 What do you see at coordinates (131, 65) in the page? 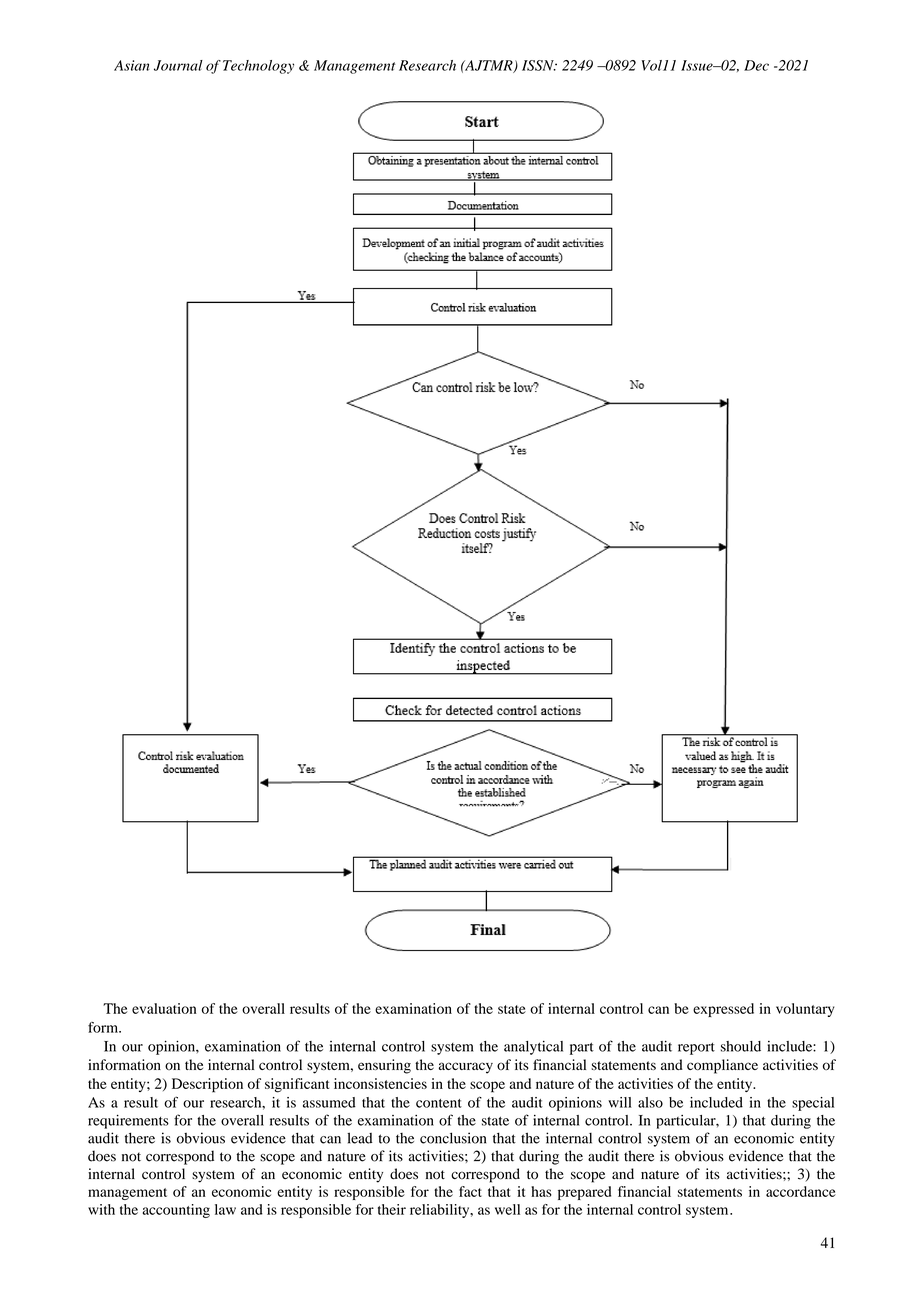
I see `Asian` at bounding box center [131, 65].
